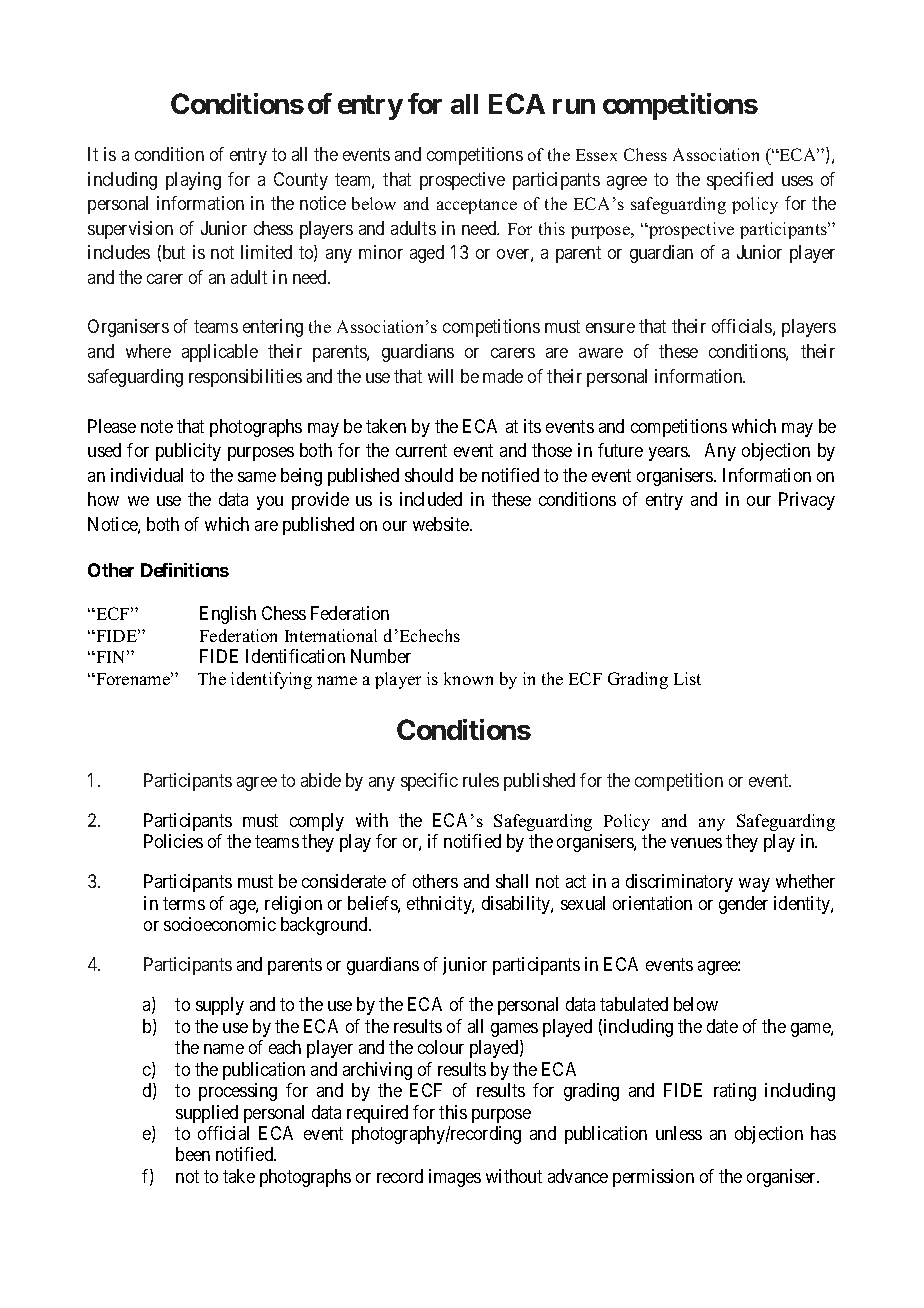 This screenshot has height=1308, width=924. What do you see at coordinates (679, 1133) in the screenshot?
I see `unless` at bounding box center [679, 1133].
